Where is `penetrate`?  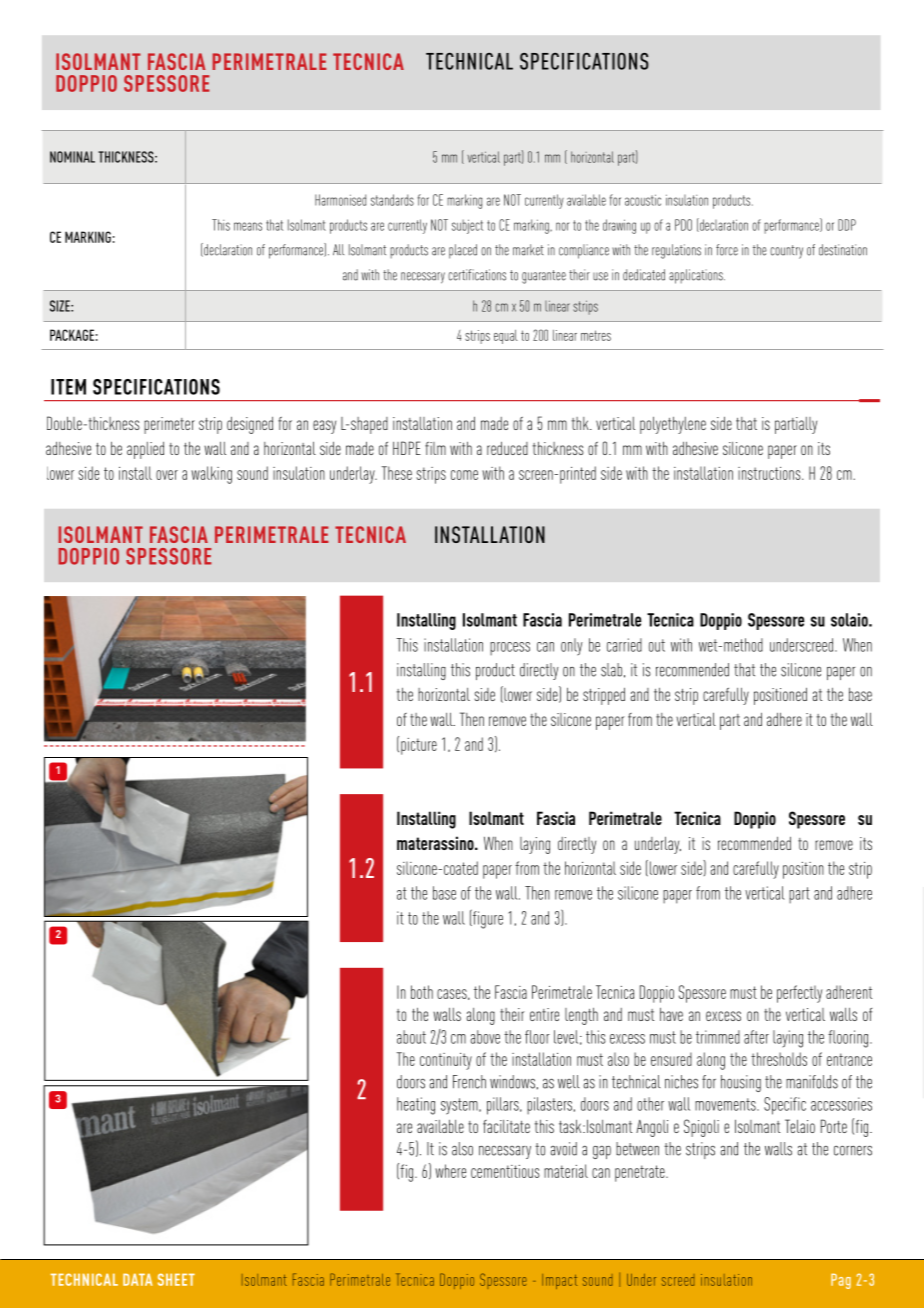 penetrate is located at coordinates (641, 1173).
